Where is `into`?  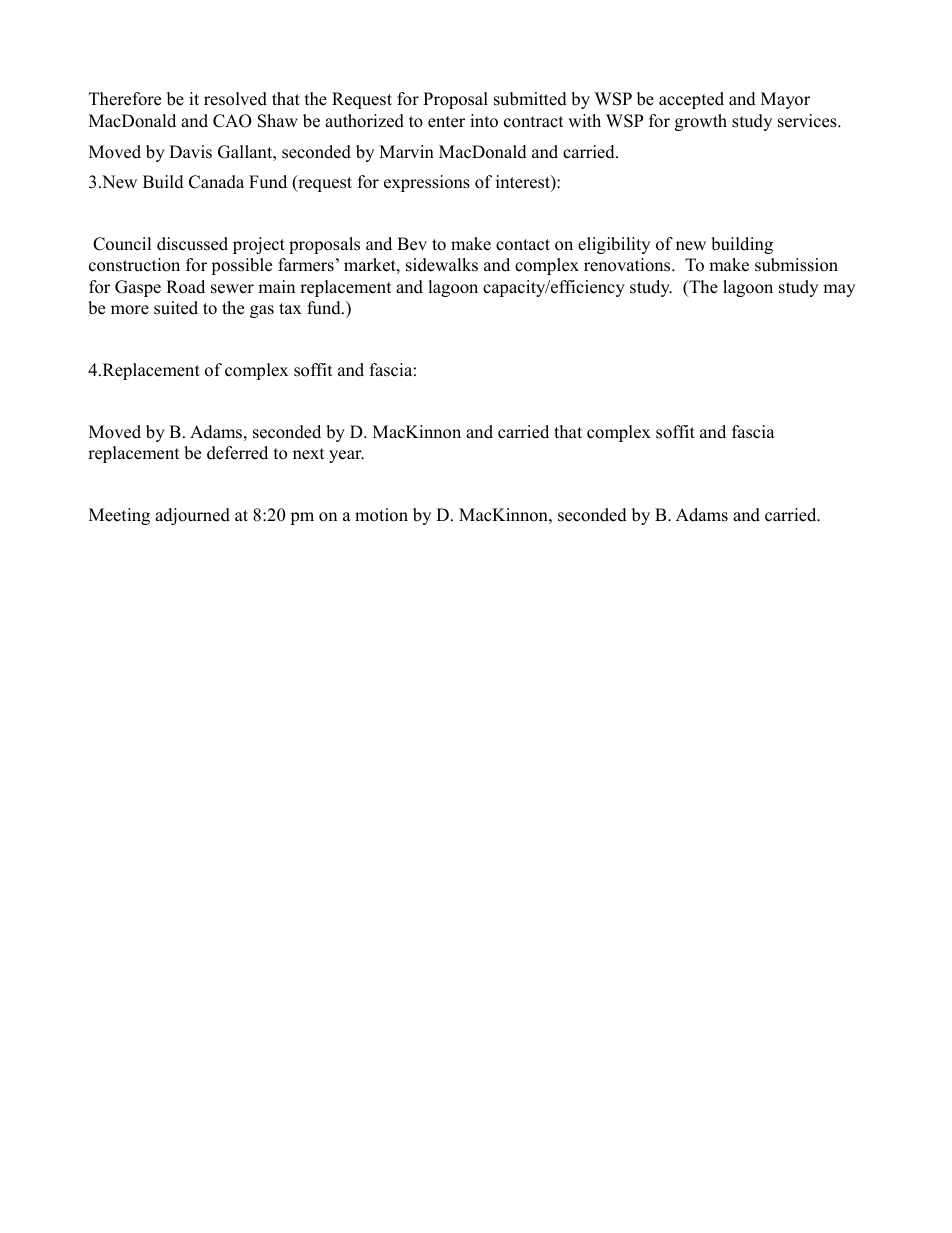 into is located at coordinates (484, 121).
